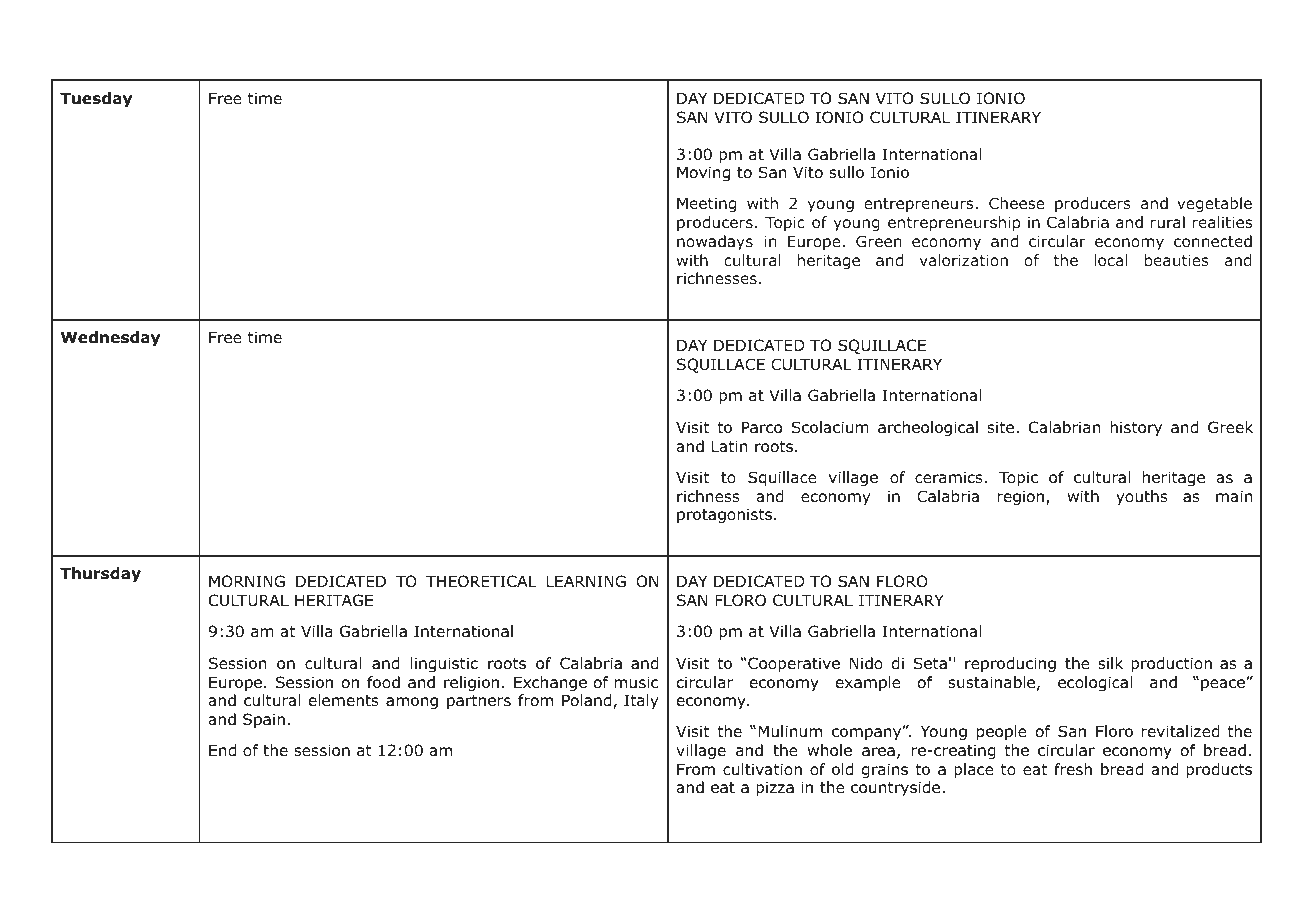 This page has height=924, width=1307. I want to click on End, so click(222, 750).
